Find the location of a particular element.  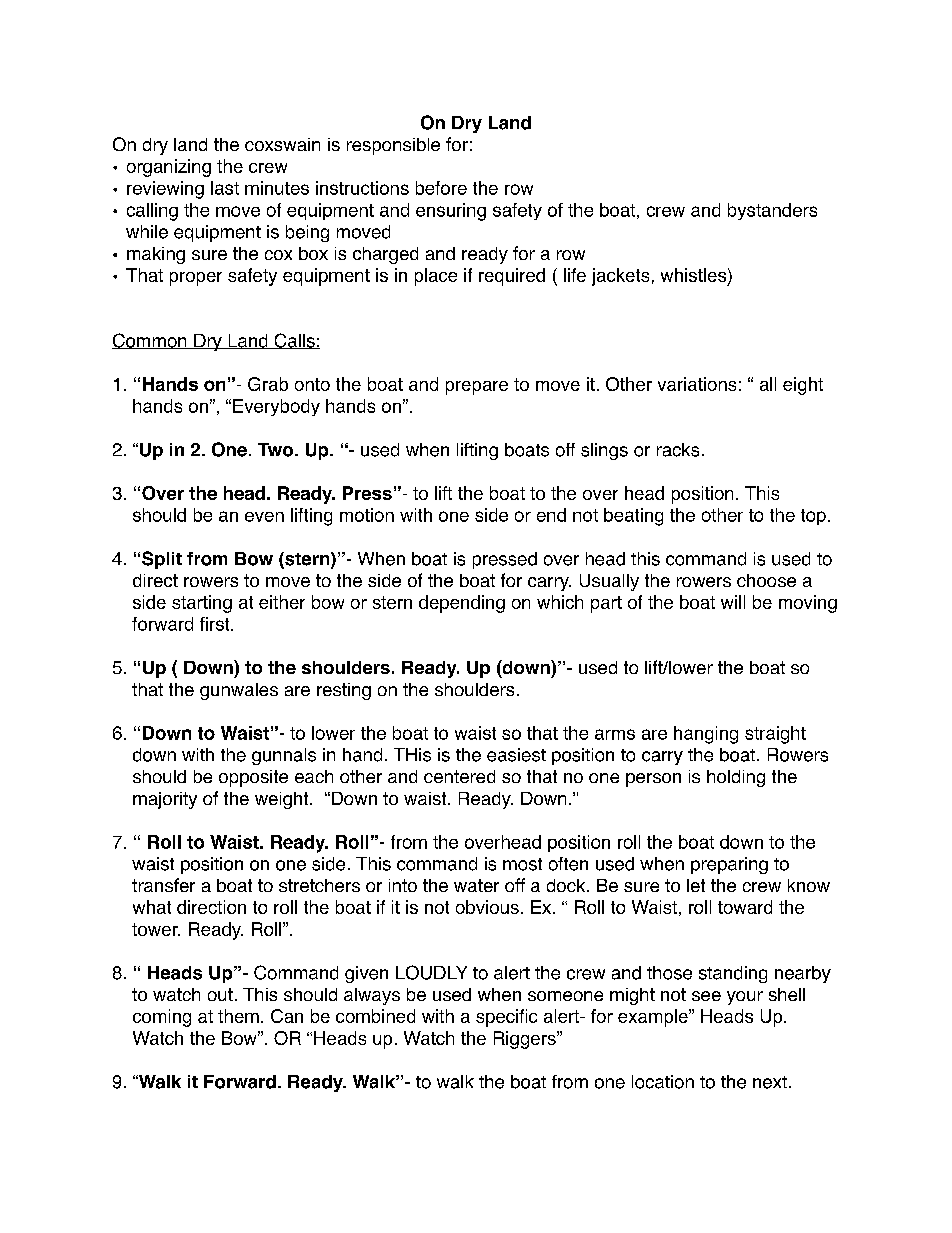

Riggers is located at coordinates (526, 1040).
